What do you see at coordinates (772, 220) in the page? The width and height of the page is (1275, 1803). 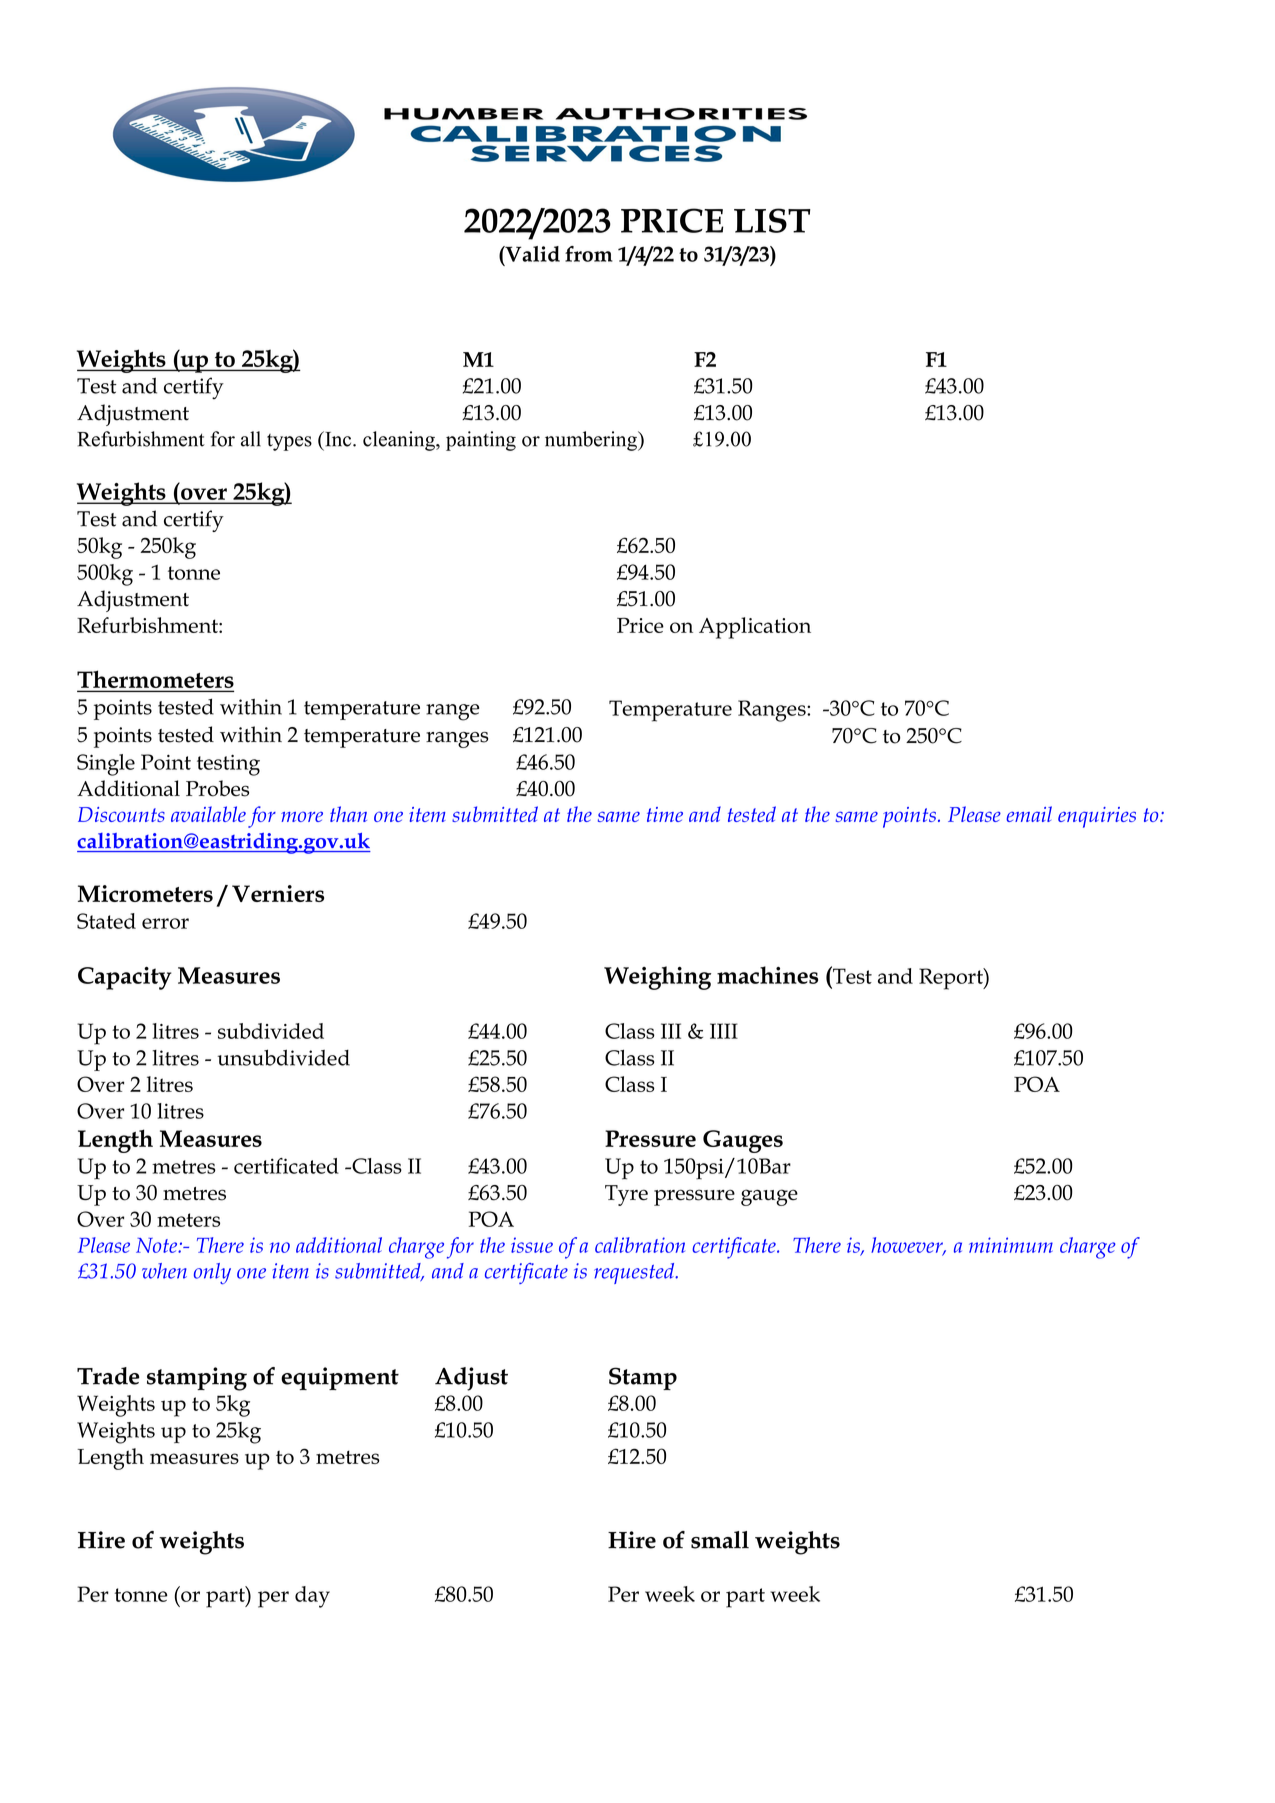 I see `LIST` at bounding box center [772, 220].
